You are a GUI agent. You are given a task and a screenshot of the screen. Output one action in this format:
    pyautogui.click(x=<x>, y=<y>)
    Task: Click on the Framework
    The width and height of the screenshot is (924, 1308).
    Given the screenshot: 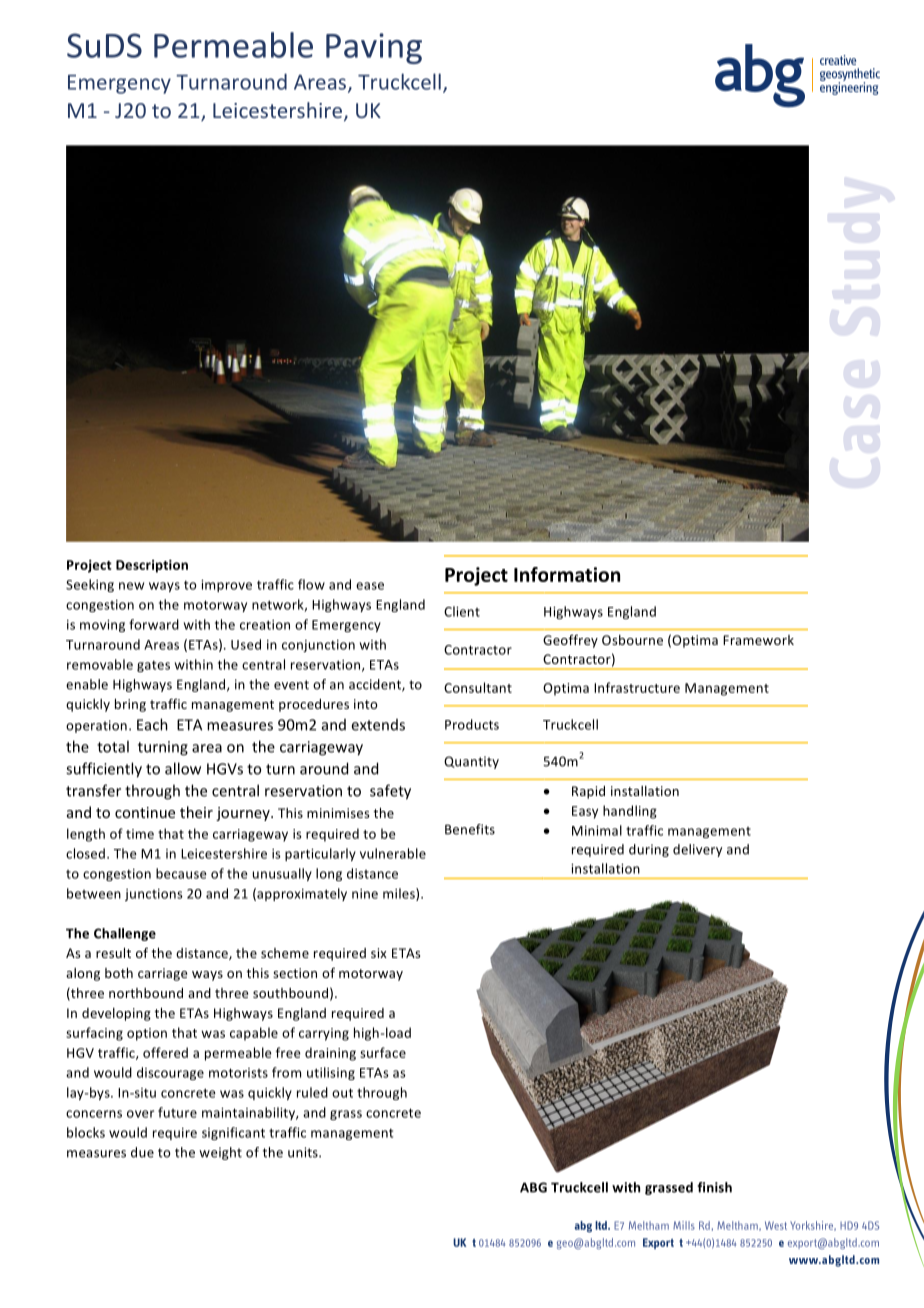 What is the action you would take?
    pyautogui.click(x=758, y=640)
